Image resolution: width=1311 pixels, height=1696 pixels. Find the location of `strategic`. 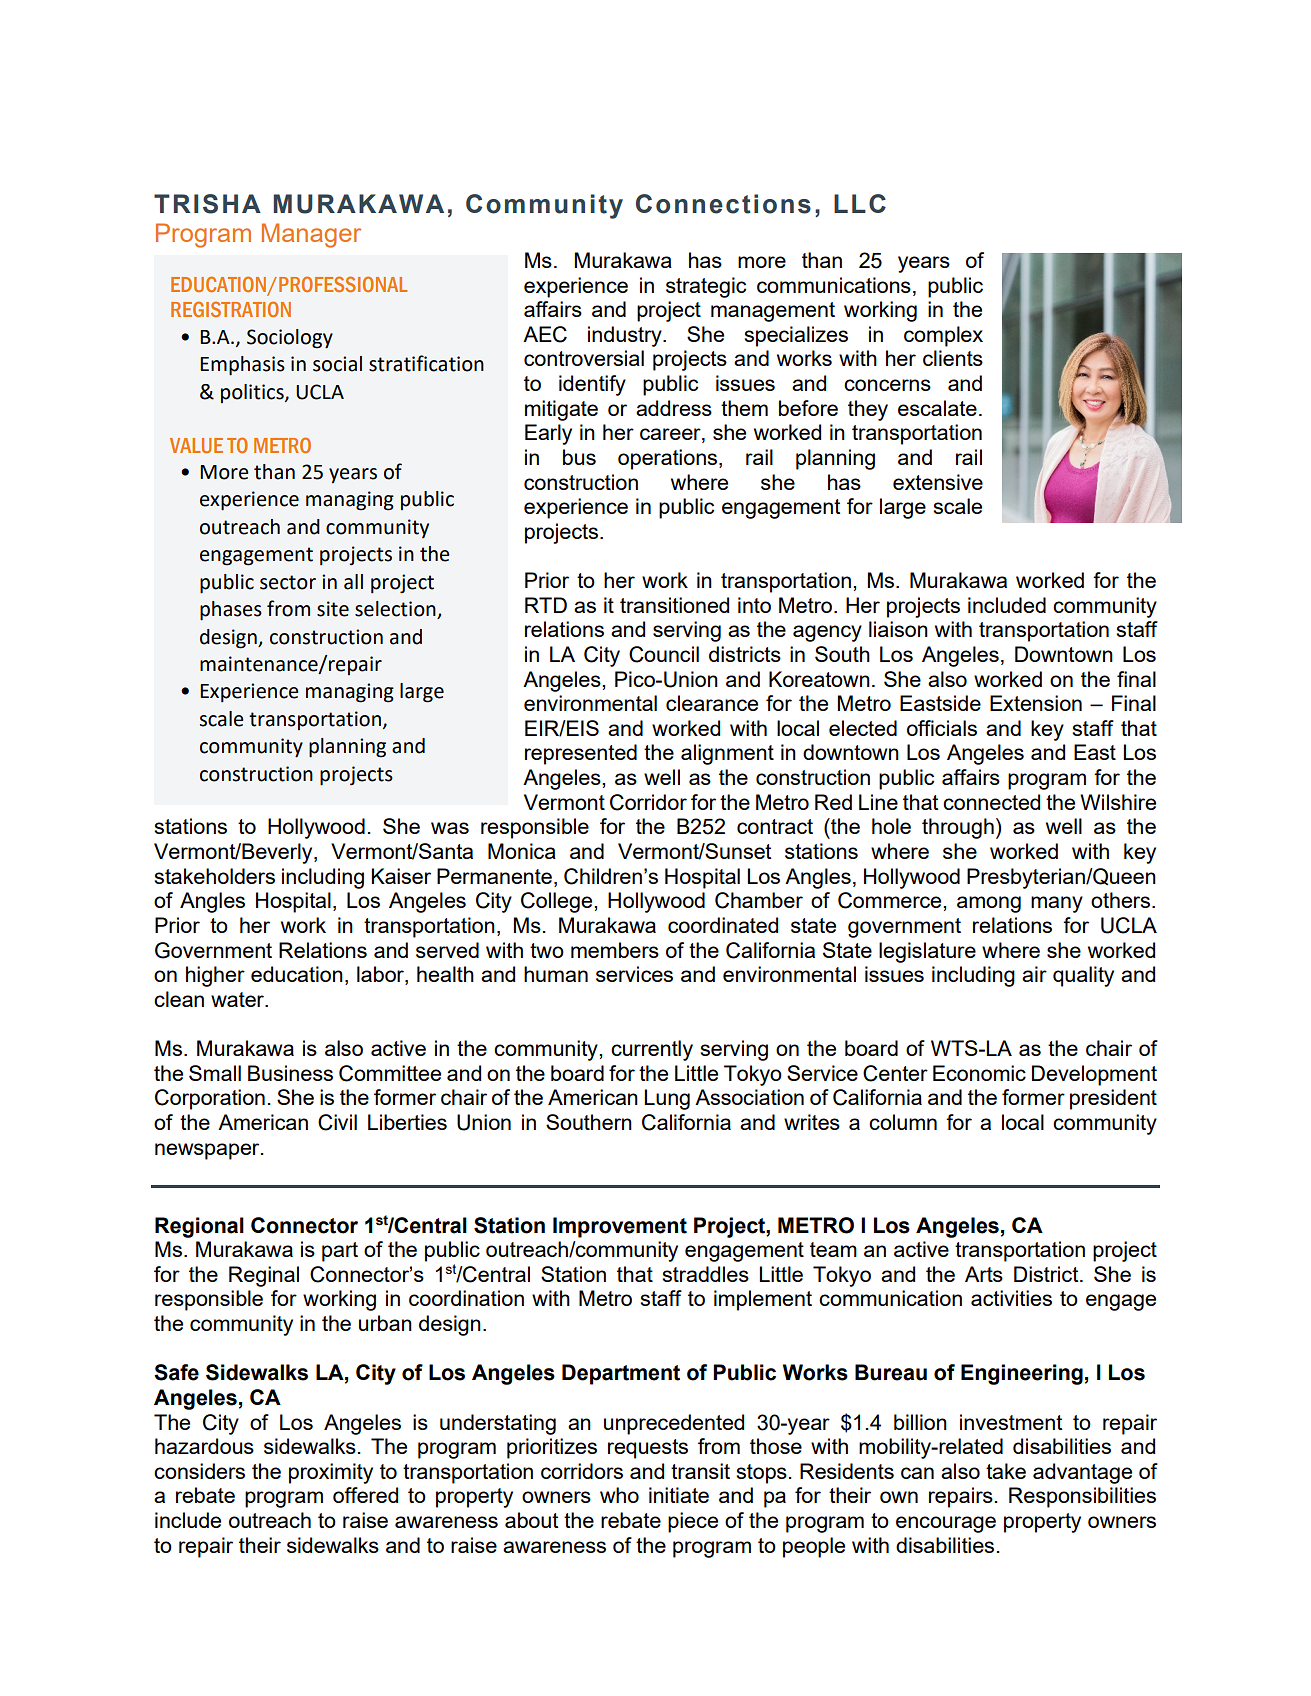

strategic is located at coordinates (706, 287).
